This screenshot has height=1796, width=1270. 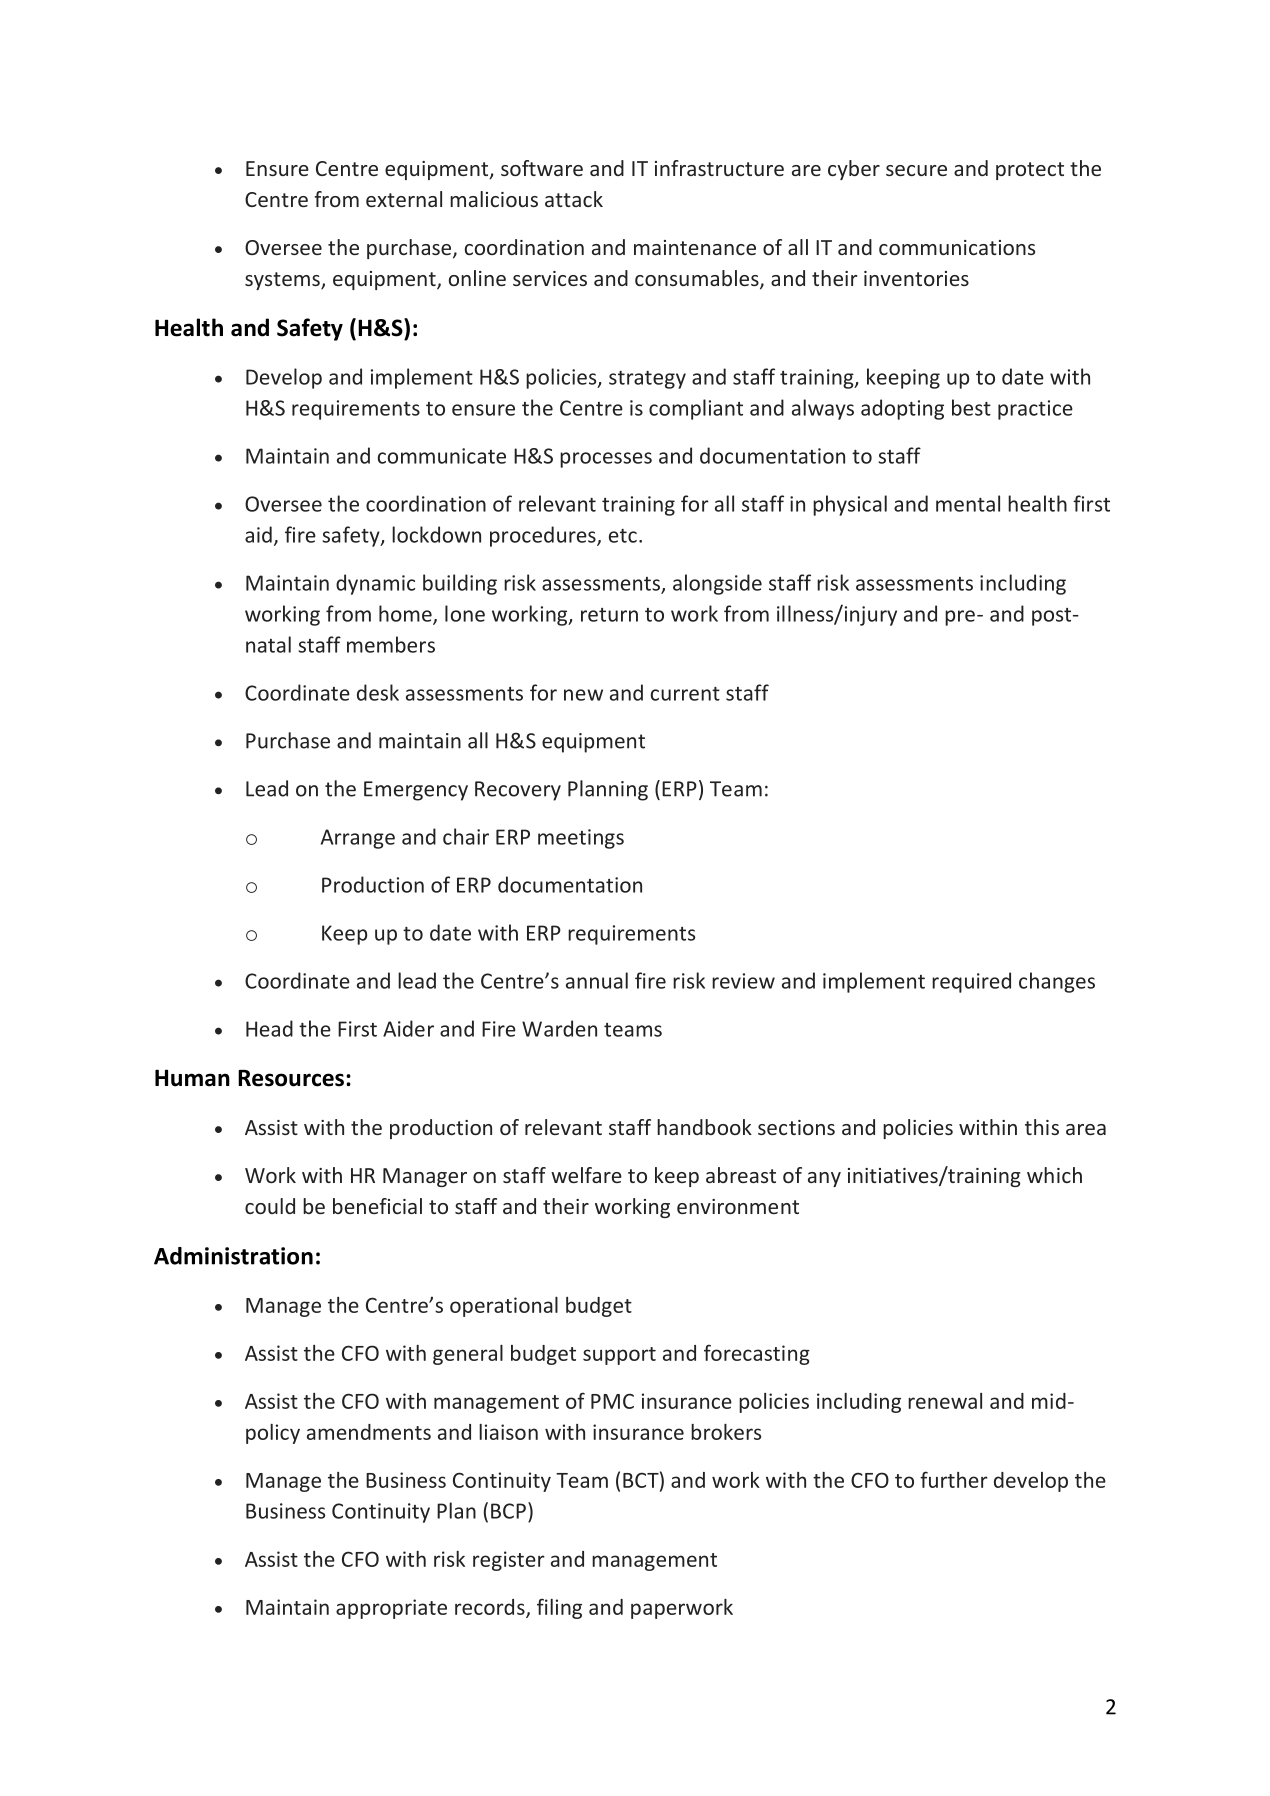 What do you see at coordinates (957, 247) in the screenshot?
I see `communications` at bounding box center [957, 247].
